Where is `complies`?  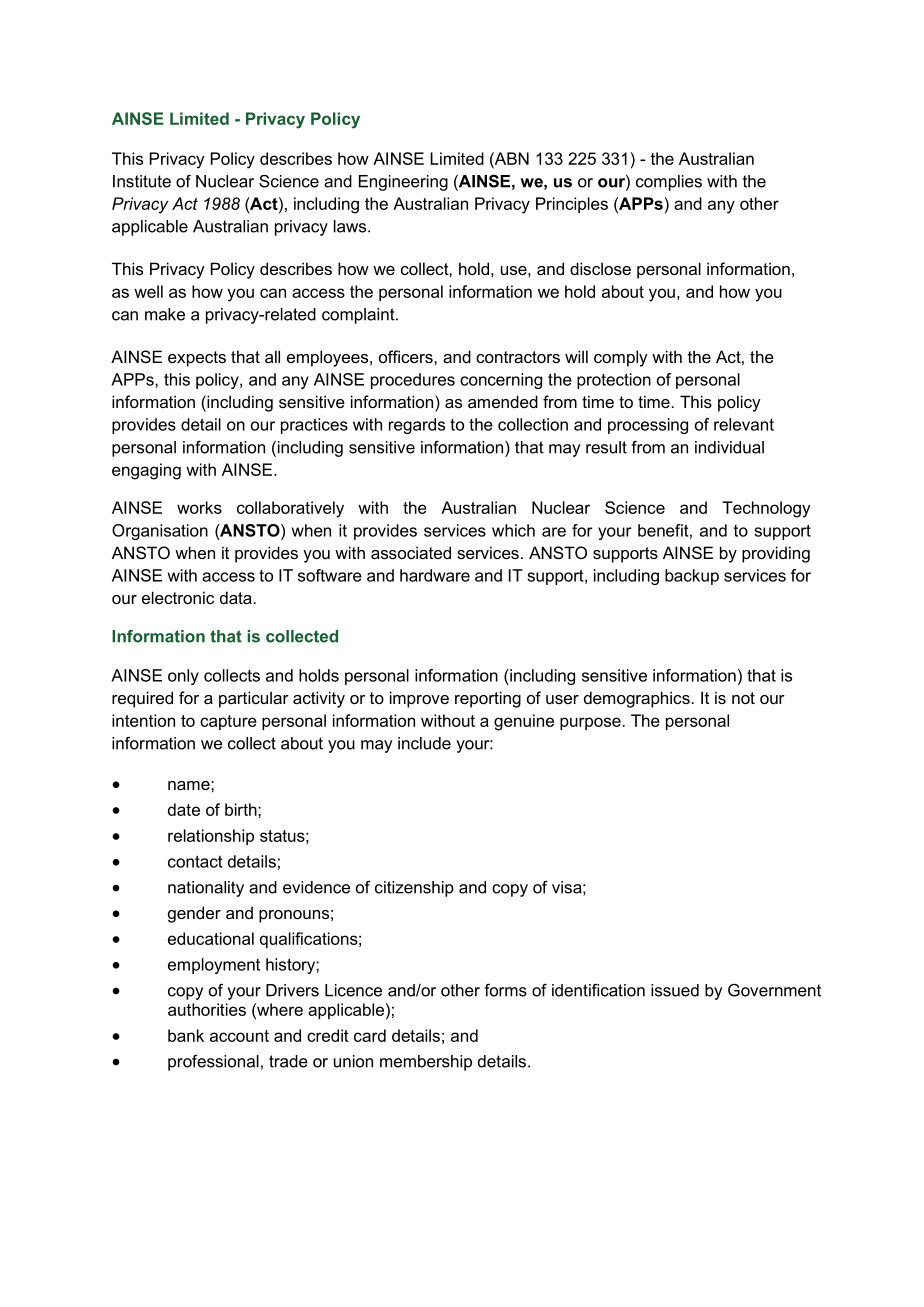 complies is located at coordinates (669, 183).
